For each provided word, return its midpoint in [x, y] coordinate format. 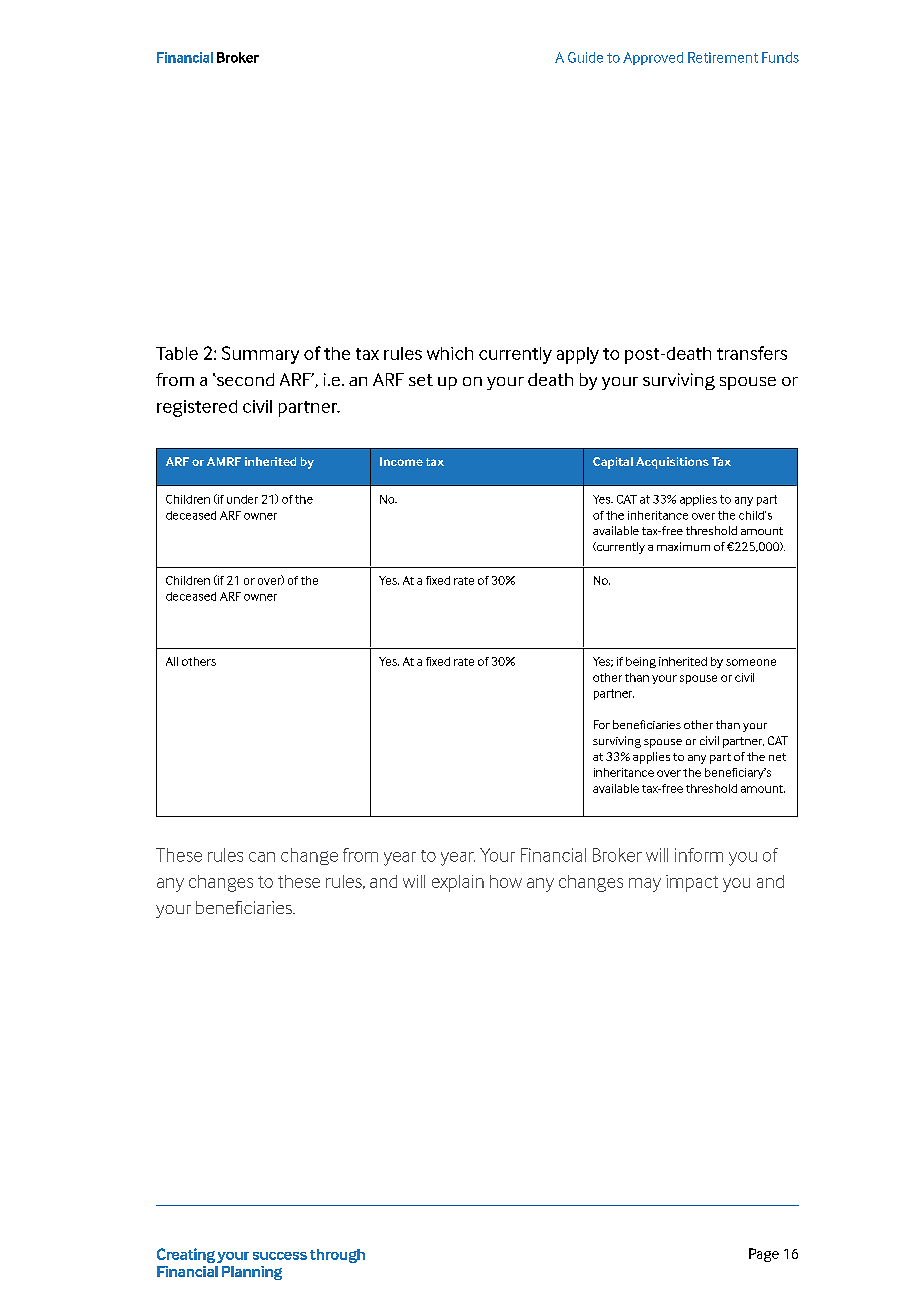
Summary [260, 355]
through [337, 1256]
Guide [585, 57]
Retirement [723, 57]
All [172, 661]
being [641, 662]
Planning [252, 1273]
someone [751, 662]
